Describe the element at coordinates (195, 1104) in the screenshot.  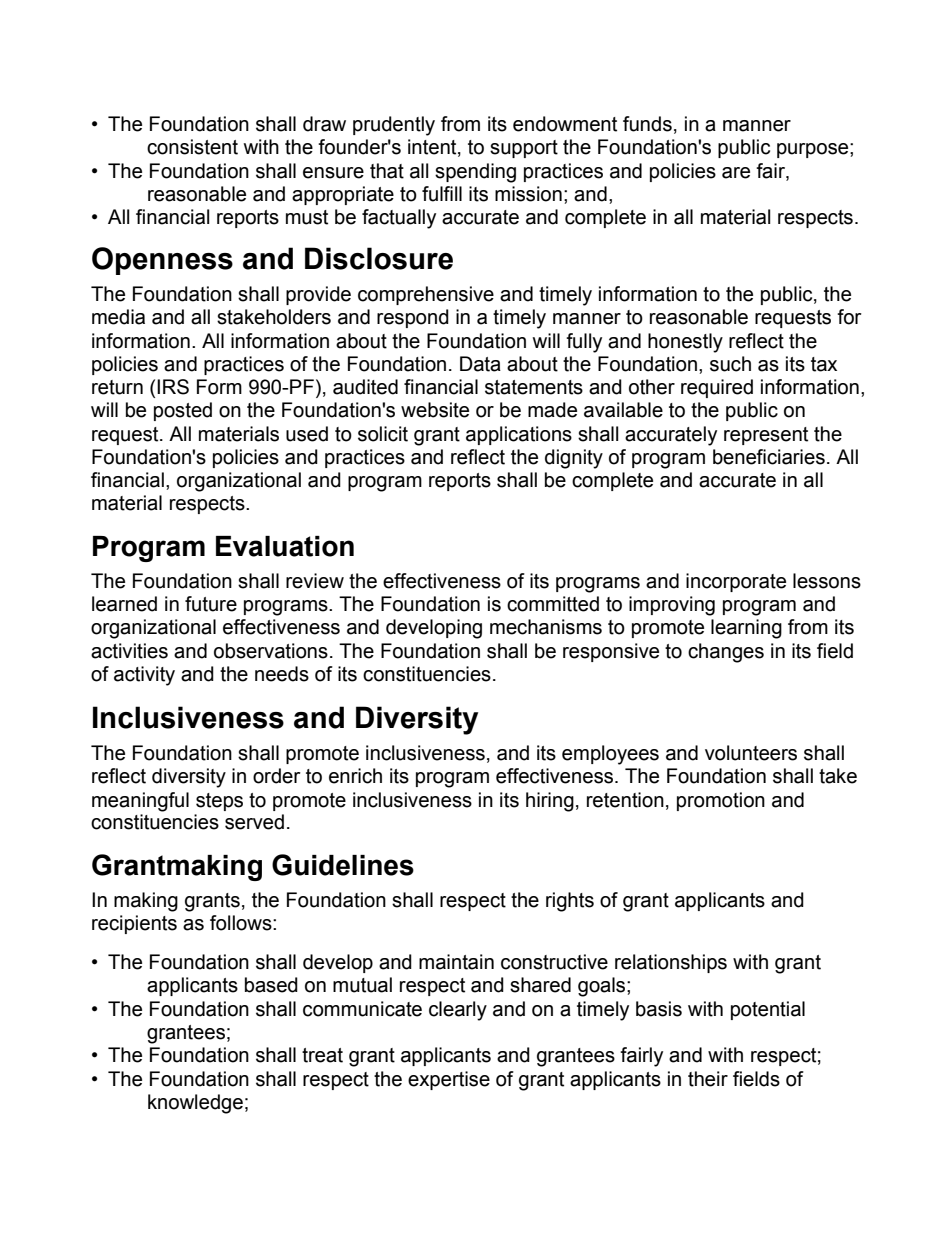
I see `knowledge` at that location.
